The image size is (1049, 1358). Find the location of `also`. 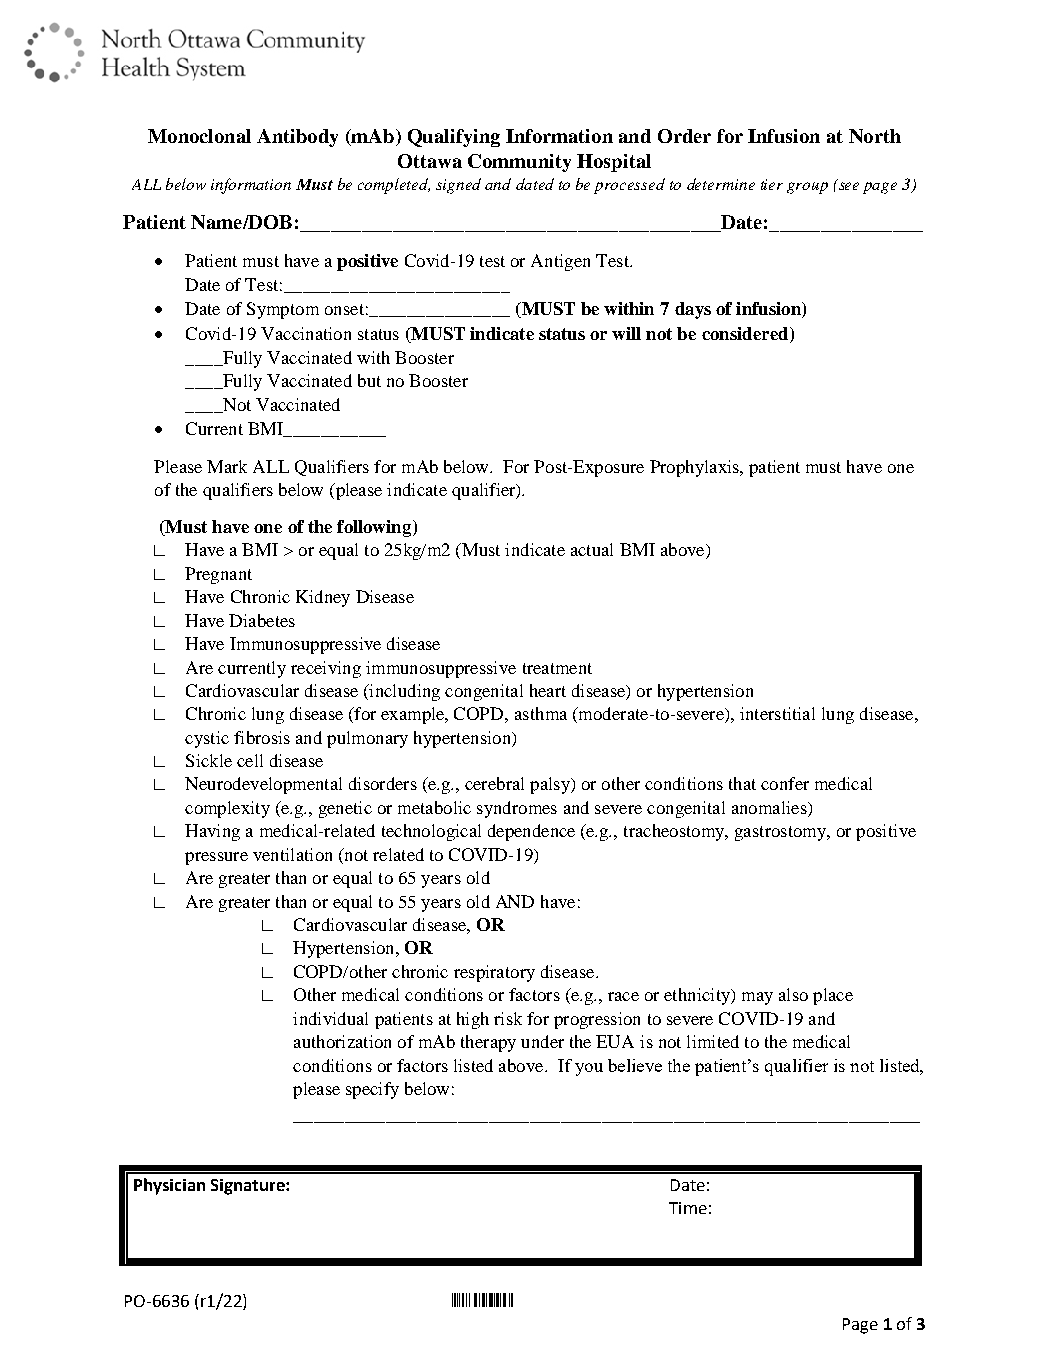

also is located at coordinates (793, 994).
